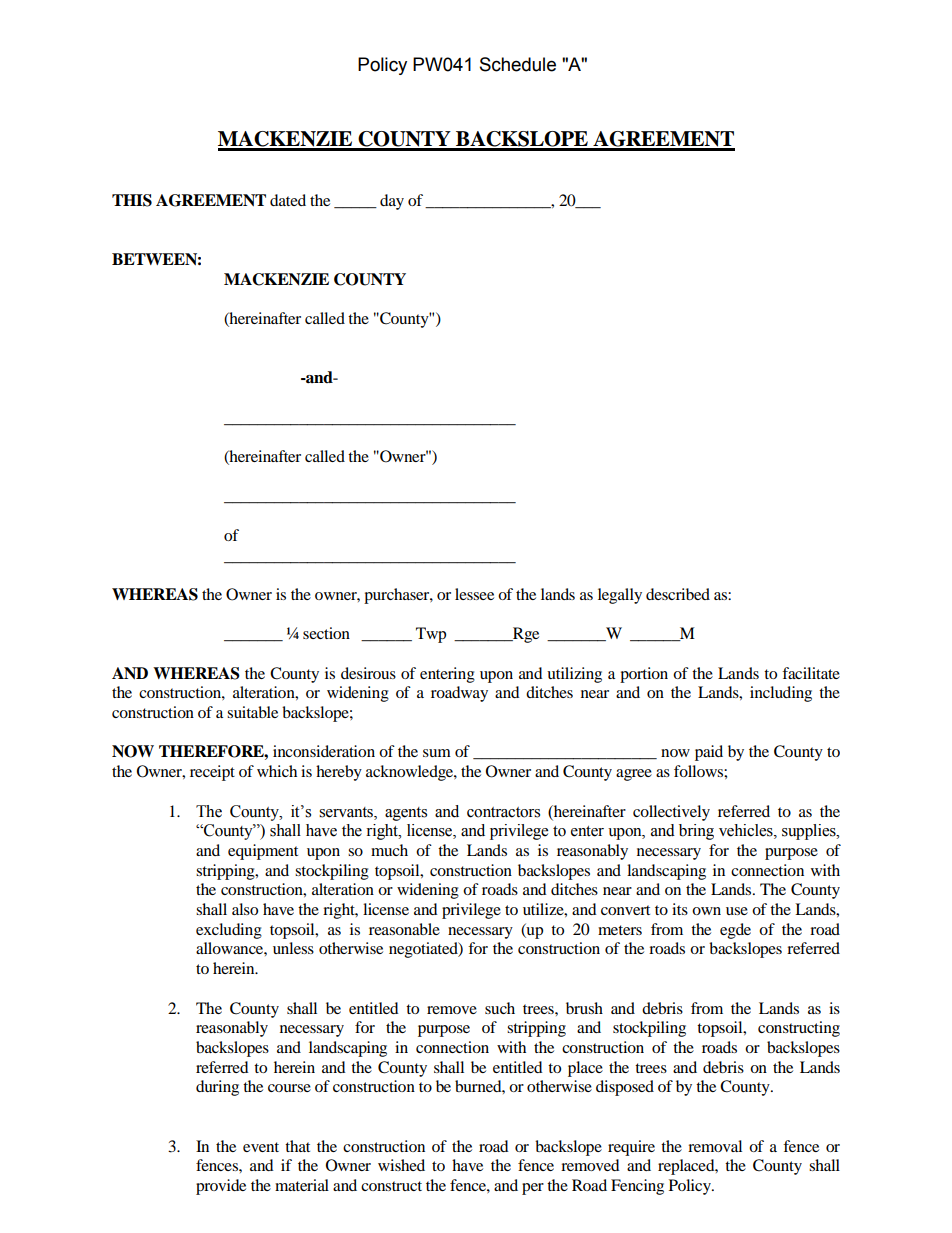 Image resolution: width=952 pixels, height=1233 pixels. Describe the element at coordinates (678, 594) in the image. I see `described` at that location.
